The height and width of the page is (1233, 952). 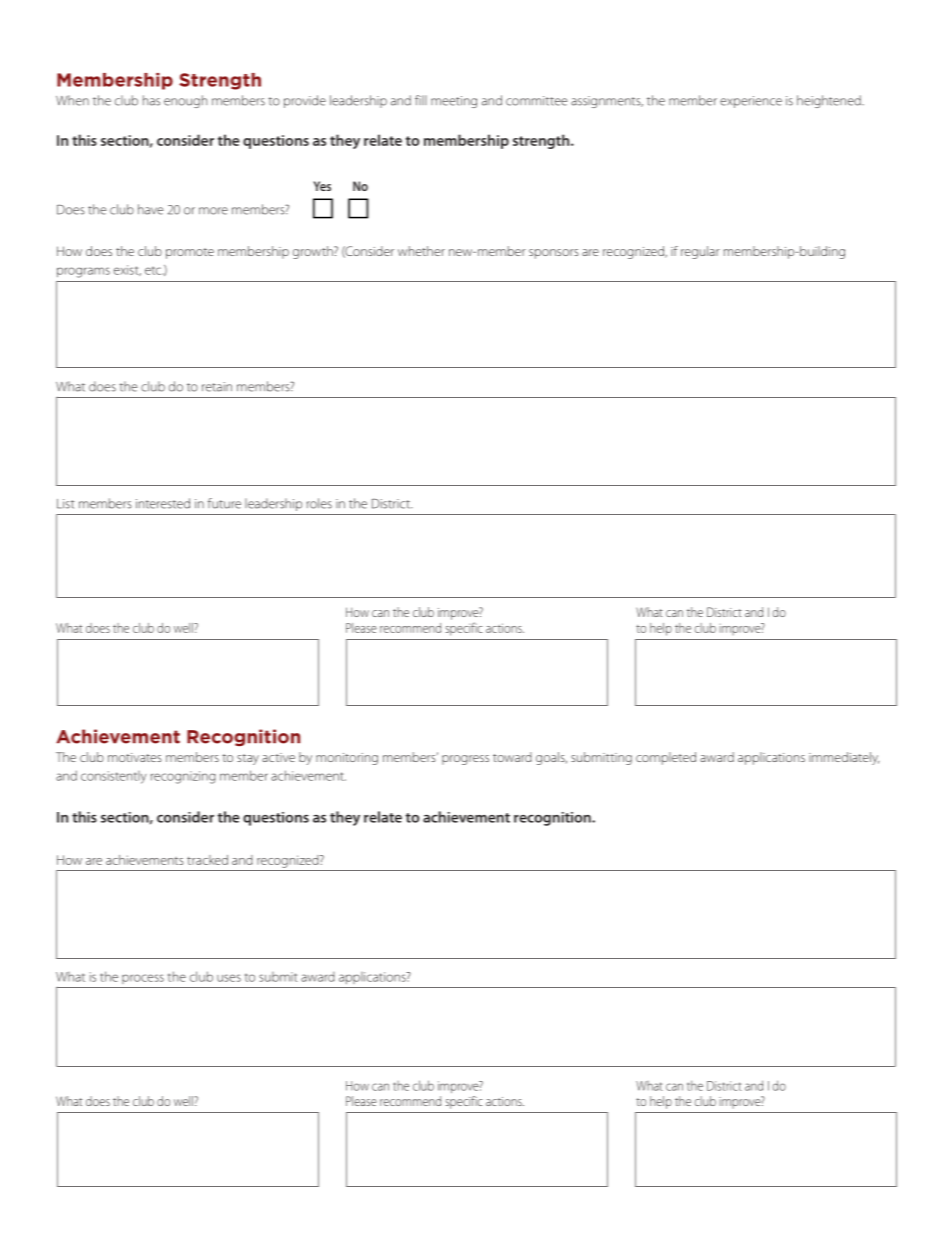 What do you see at coordinates (183, 777) in the page?
I see `recognizing` at bounding box center [183, 777].
